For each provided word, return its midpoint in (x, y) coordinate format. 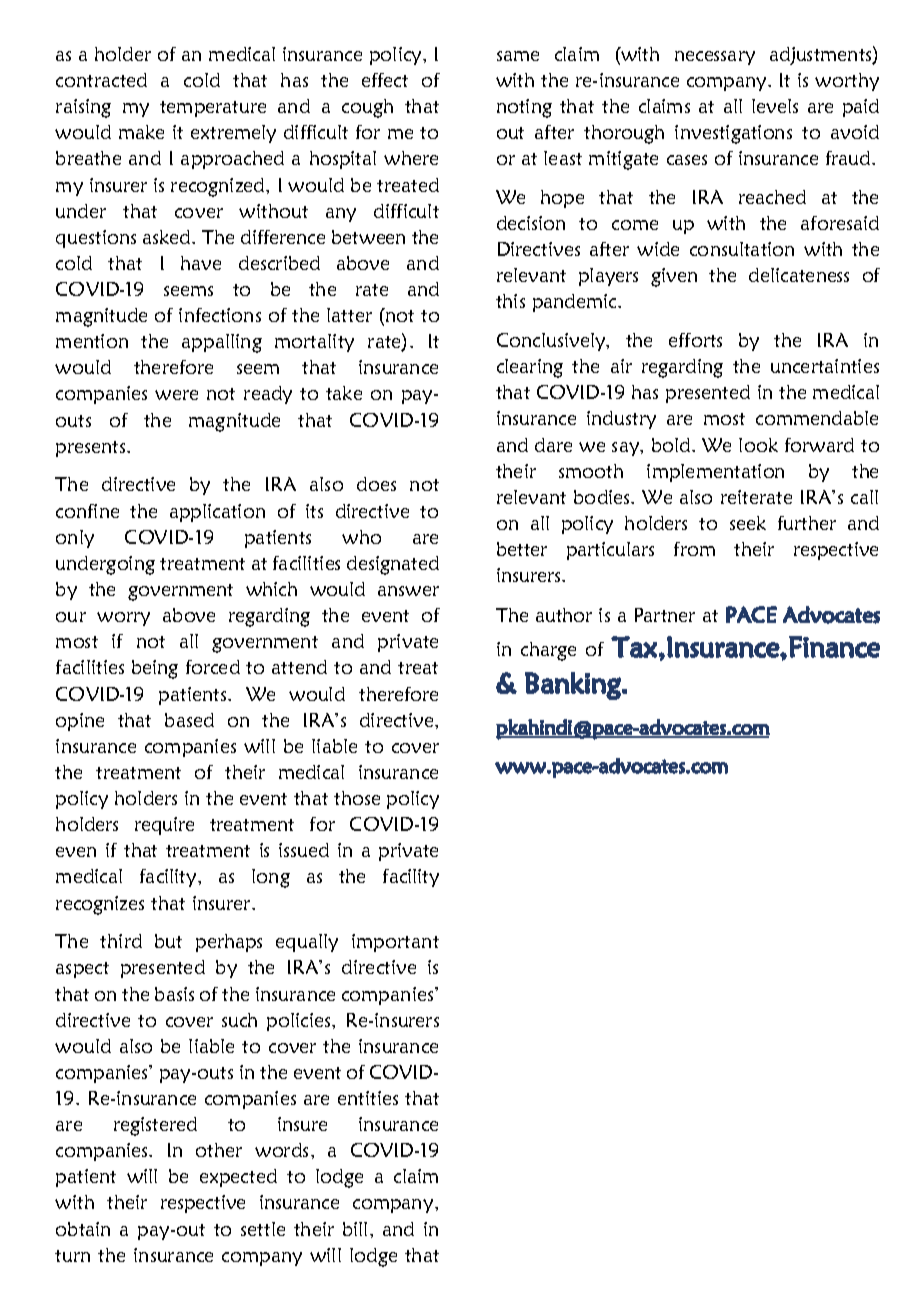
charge (548, 651)
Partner (665, 615)
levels (775, 106)
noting (524, 108)
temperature (213, 109)
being (155, 669)
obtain (83, 1229)
